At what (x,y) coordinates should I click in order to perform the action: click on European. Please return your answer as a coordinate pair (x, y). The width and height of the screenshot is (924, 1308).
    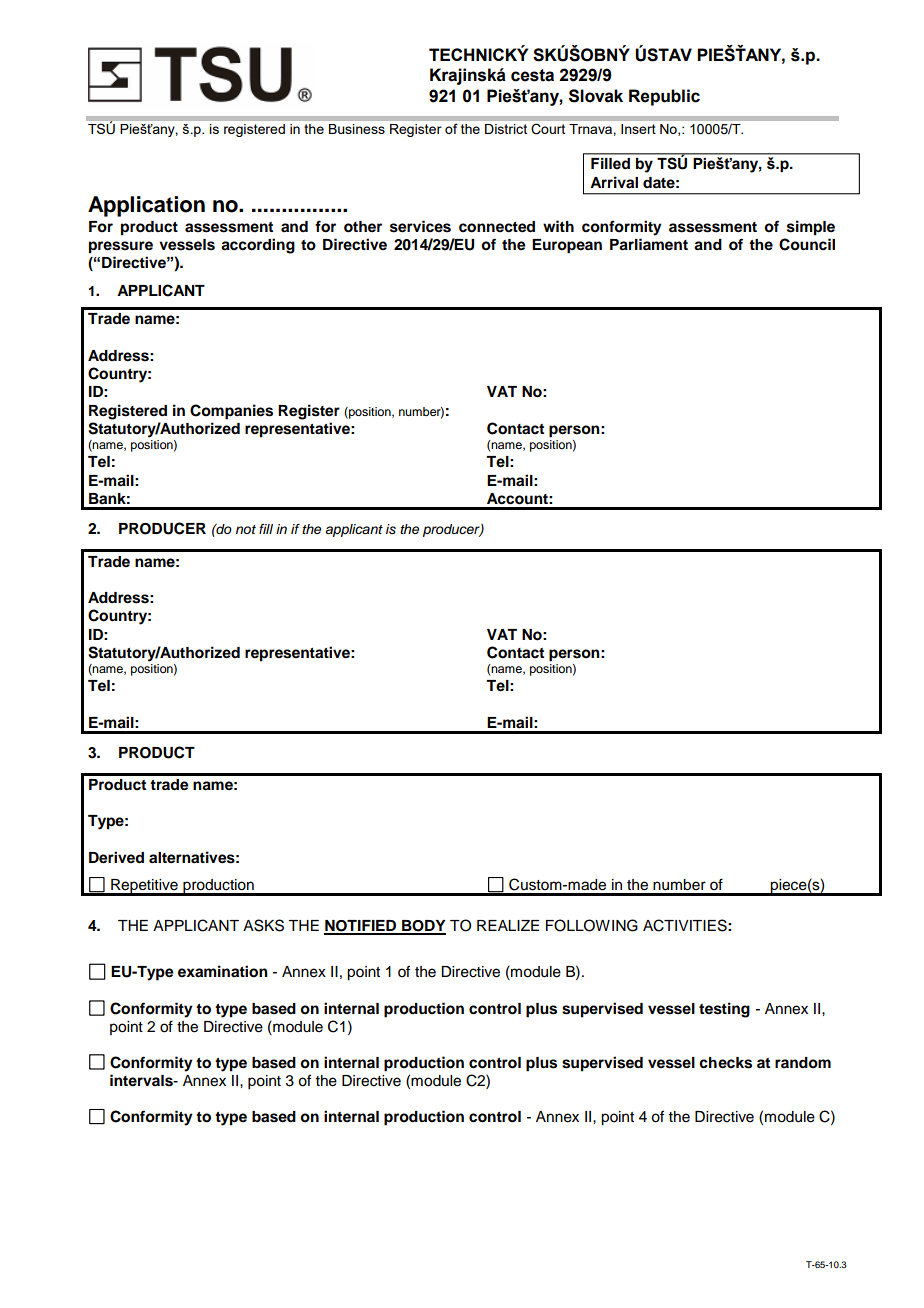
    Looking at the image, I should click on (567, 246).
